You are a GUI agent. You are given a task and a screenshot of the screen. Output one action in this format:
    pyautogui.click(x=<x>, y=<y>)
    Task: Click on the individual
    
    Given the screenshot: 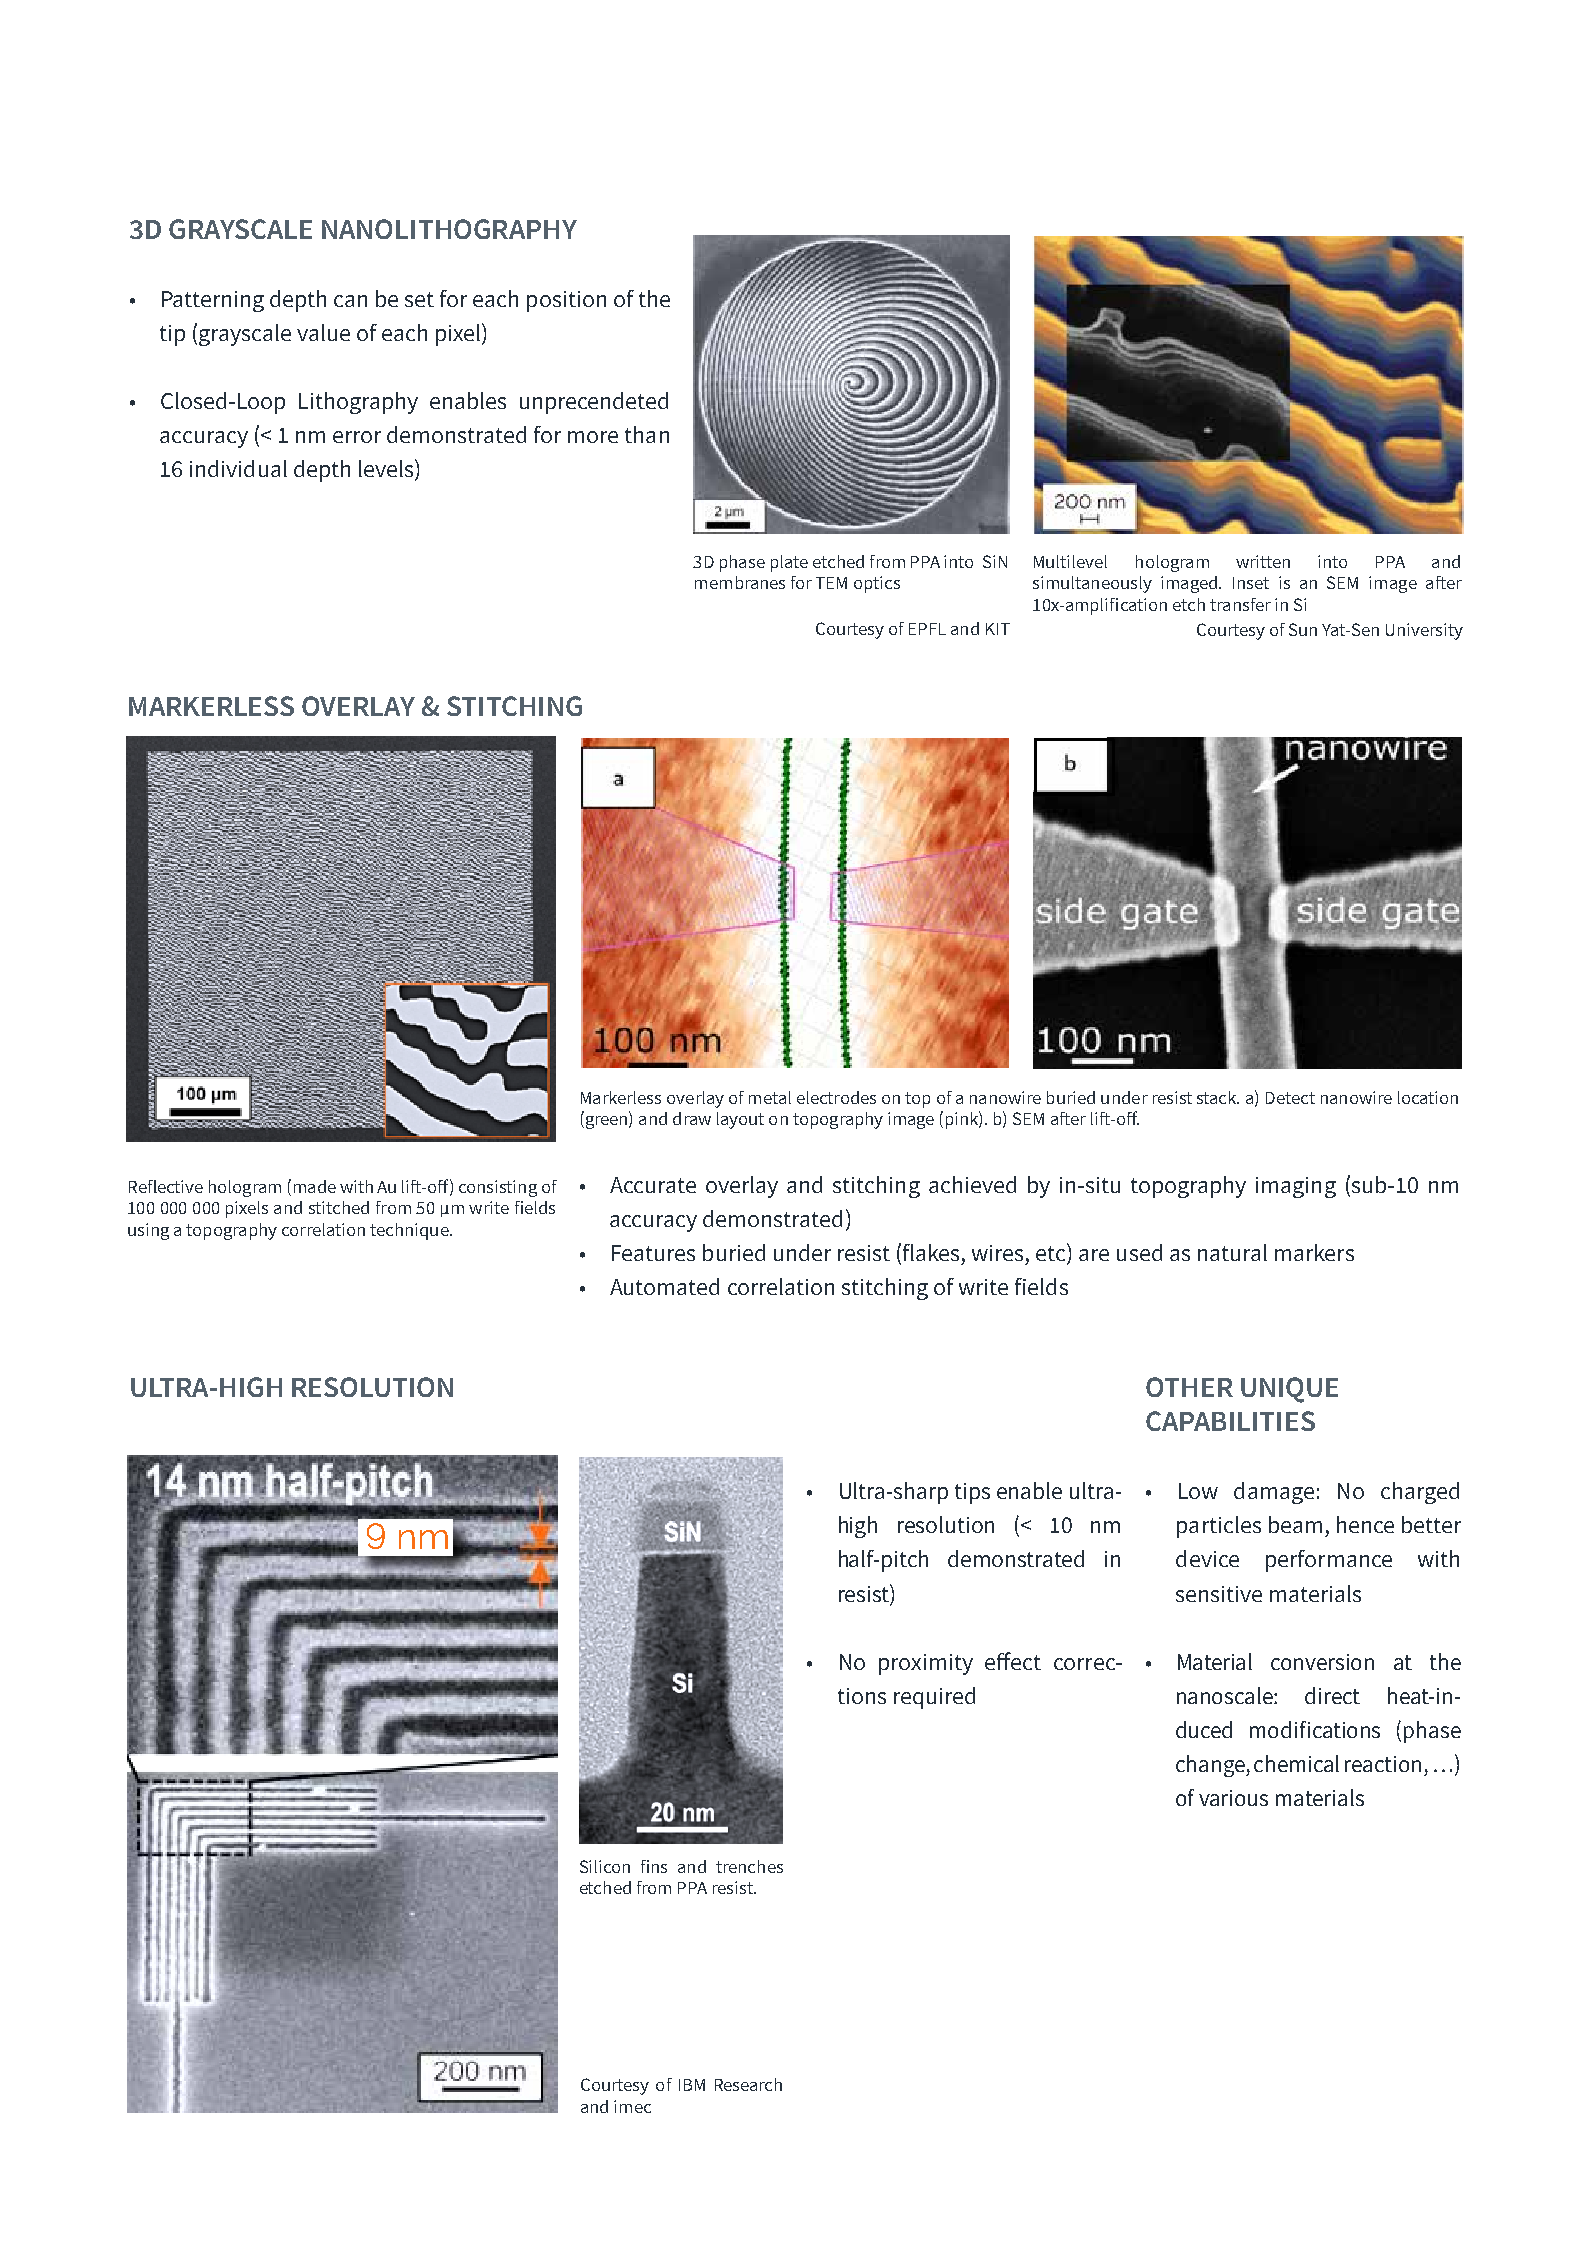 What is the action you would take?
    pyautogui.click(x=238, y=468)
